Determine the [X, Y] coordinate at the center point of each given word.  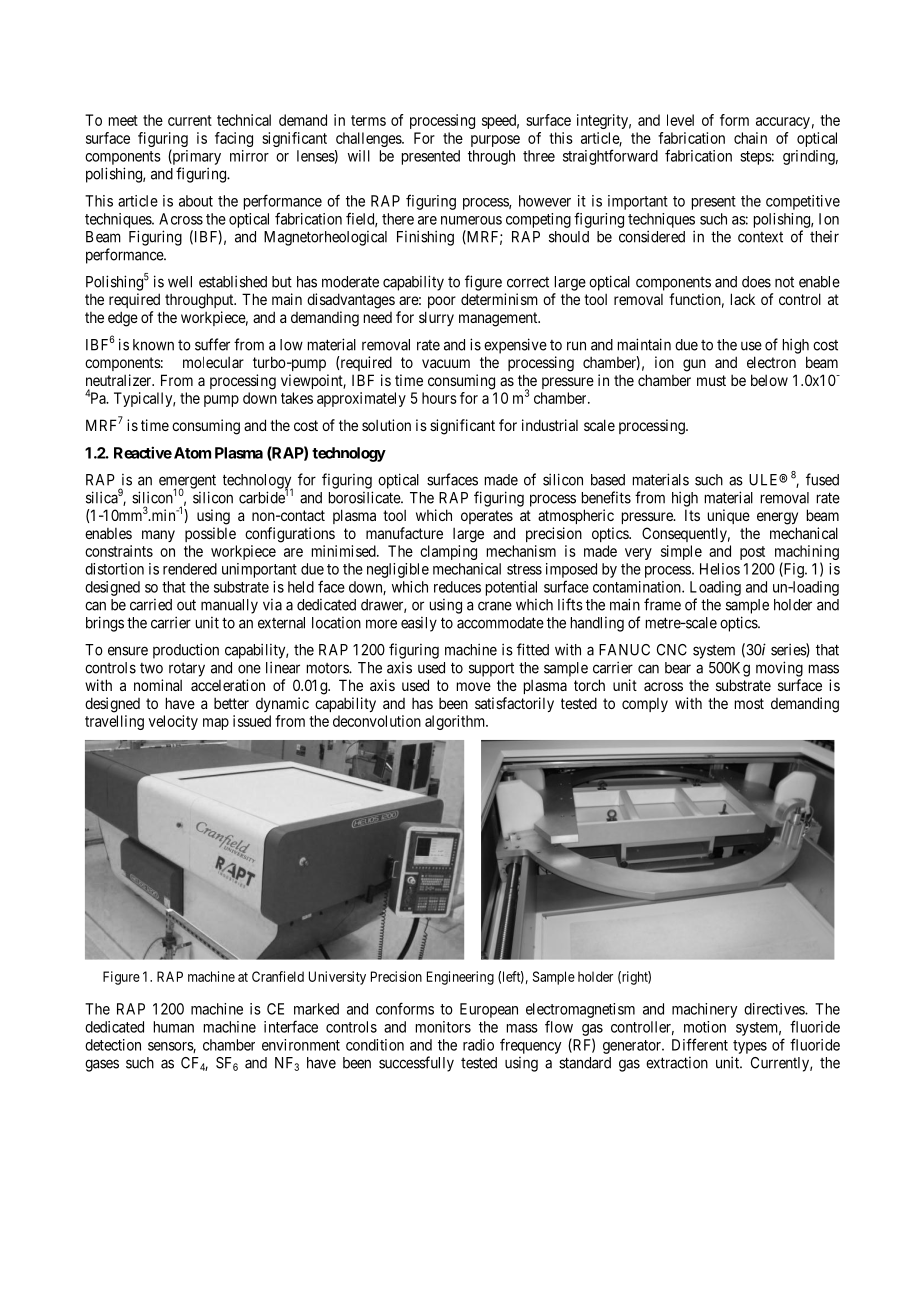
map [216, 724]
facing [234, 139]
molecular [213, 362]
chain [750, 138]
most [749, 703]
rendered [190, 569]
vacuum [446, 363]
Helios [720, 569]
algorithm [456, 722]
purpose [495, 141]
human [174, 1027]
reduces [457, 587]
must [711, 380]
